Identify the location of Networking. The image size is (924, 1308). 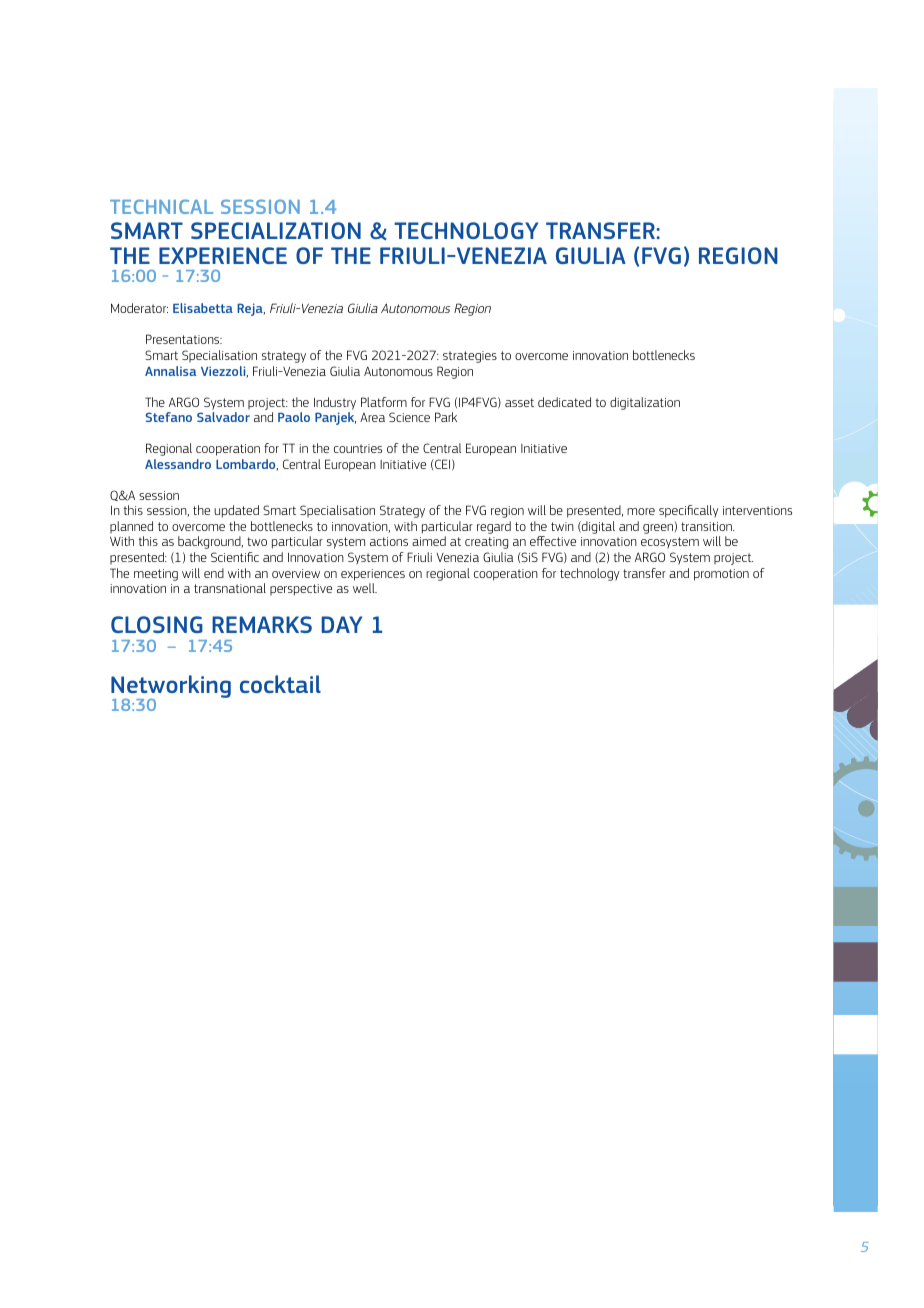
(171, 687).
